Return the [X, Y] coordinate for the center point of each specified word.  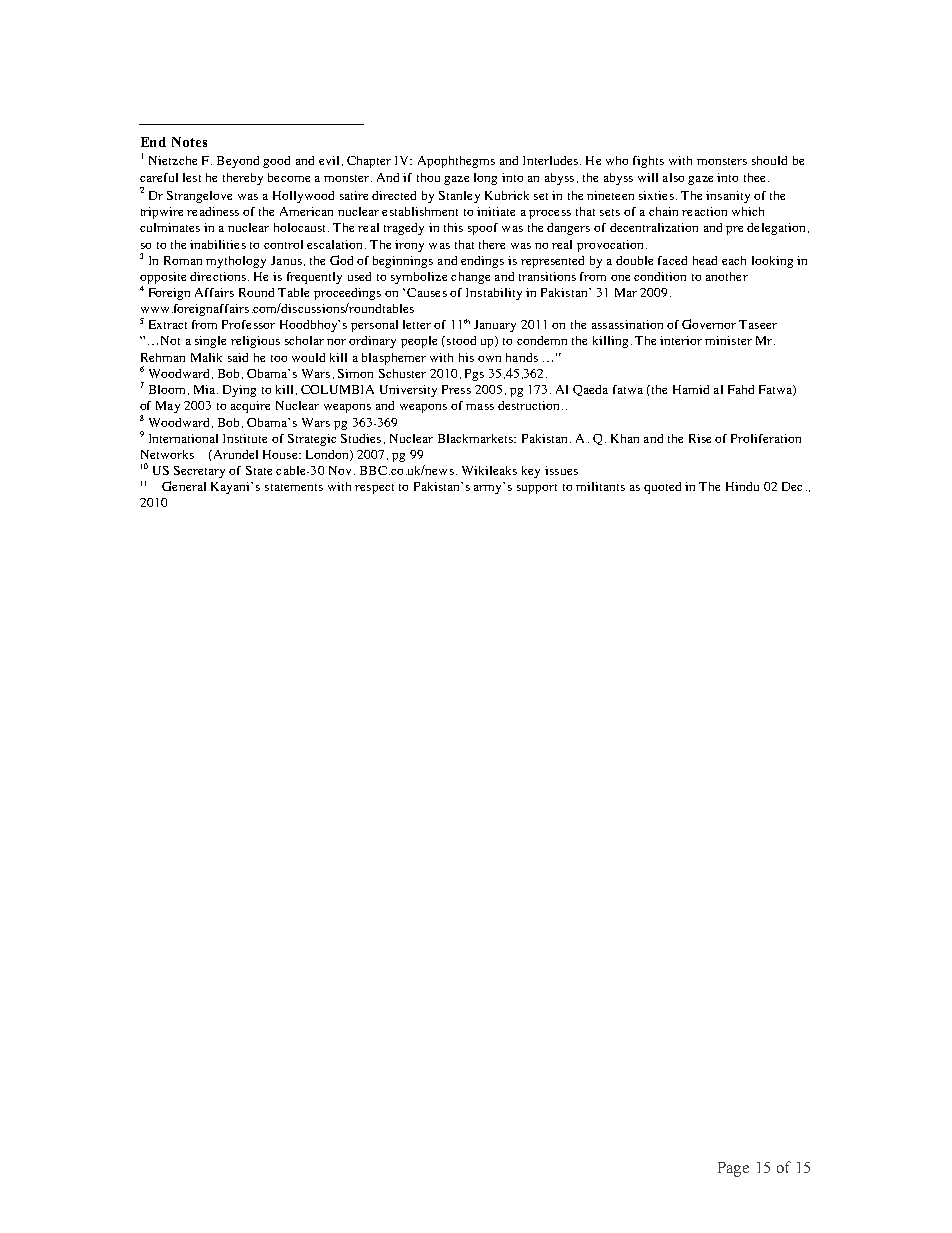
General [184, 486]
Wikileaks [489, 470]
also [673, 177]
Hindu [742, 486]
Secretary [199, 472]
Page [733, 1169]
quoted [662, 488]
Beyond [238, 162]
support [537, 489]
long [485, 179]
